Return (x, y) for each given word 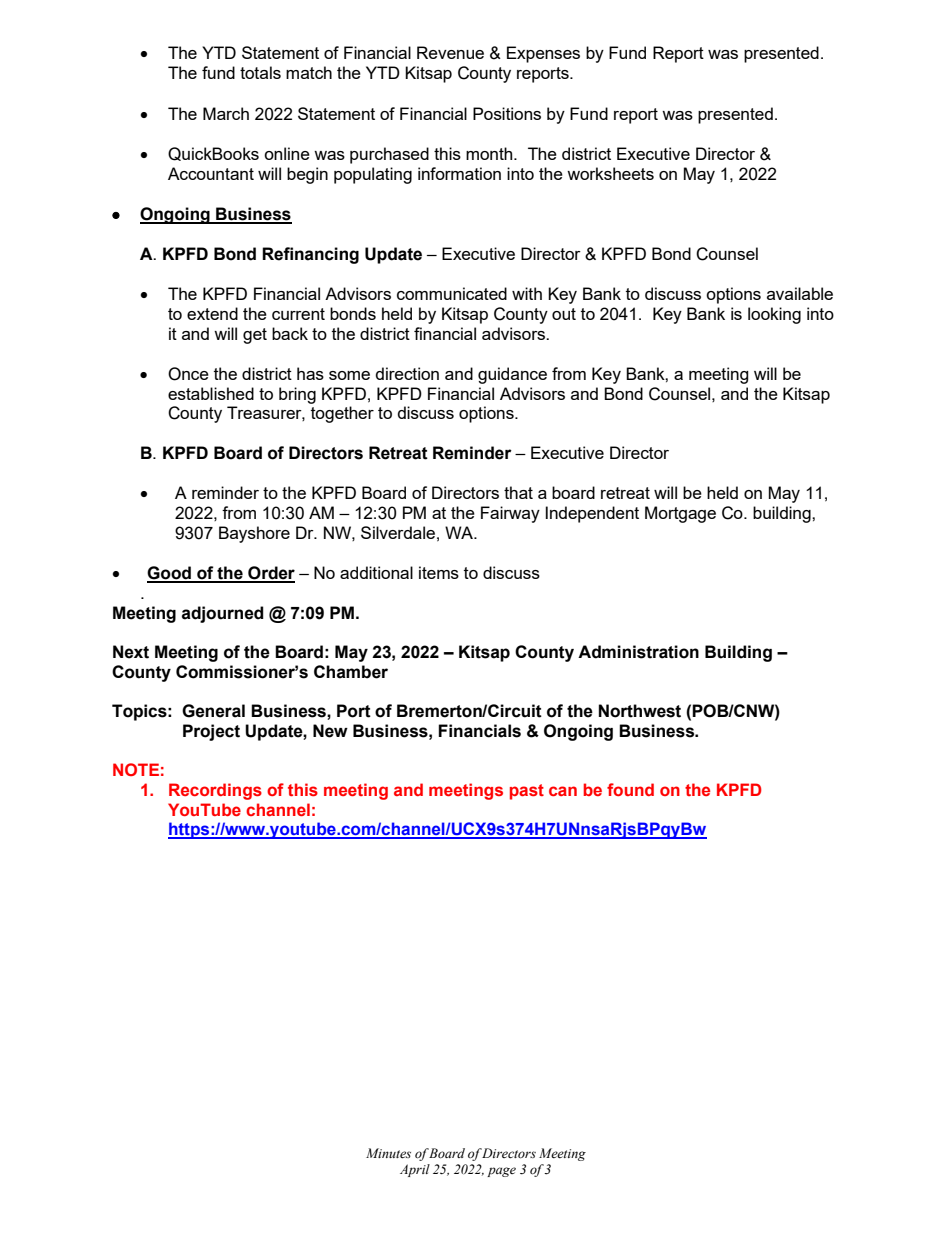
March (226, 113)
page (501, 1172)
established (211, 393)
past (527, 792)
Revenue (450, 52)
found (630, 789)
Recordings (215, 791)
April (415, 1170)
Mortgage (680, 514)
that (518, 492)
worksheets (610, 173)
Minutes (388, 1153)
